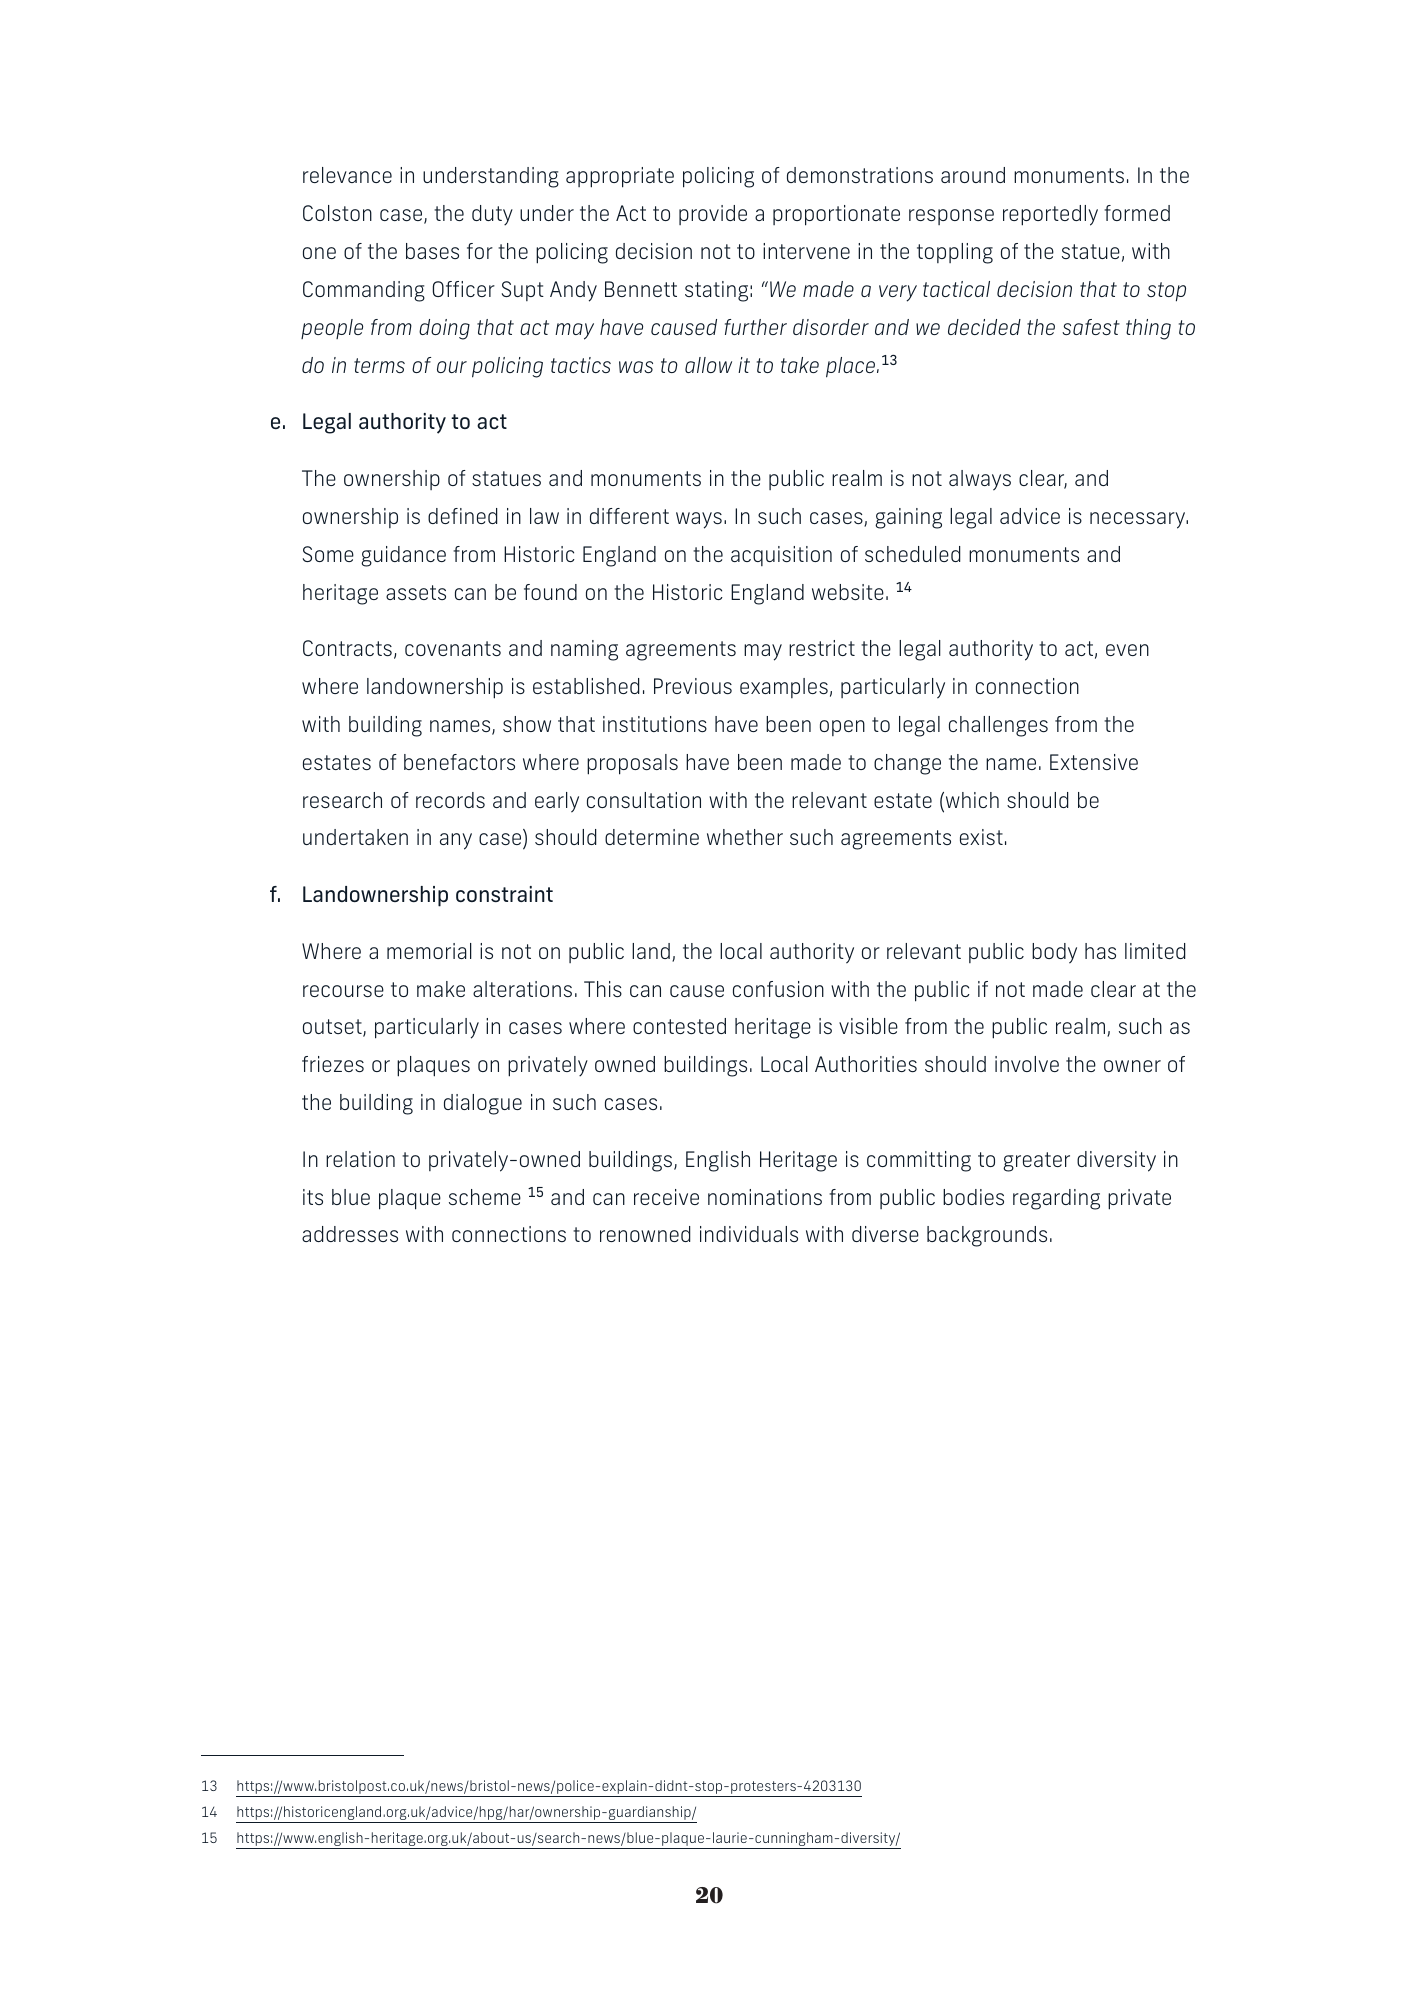 The width and height of the image is (1407, 1990). Describe the element at coordinates (765, 1197) in the image. I see `nominations` at that location.
